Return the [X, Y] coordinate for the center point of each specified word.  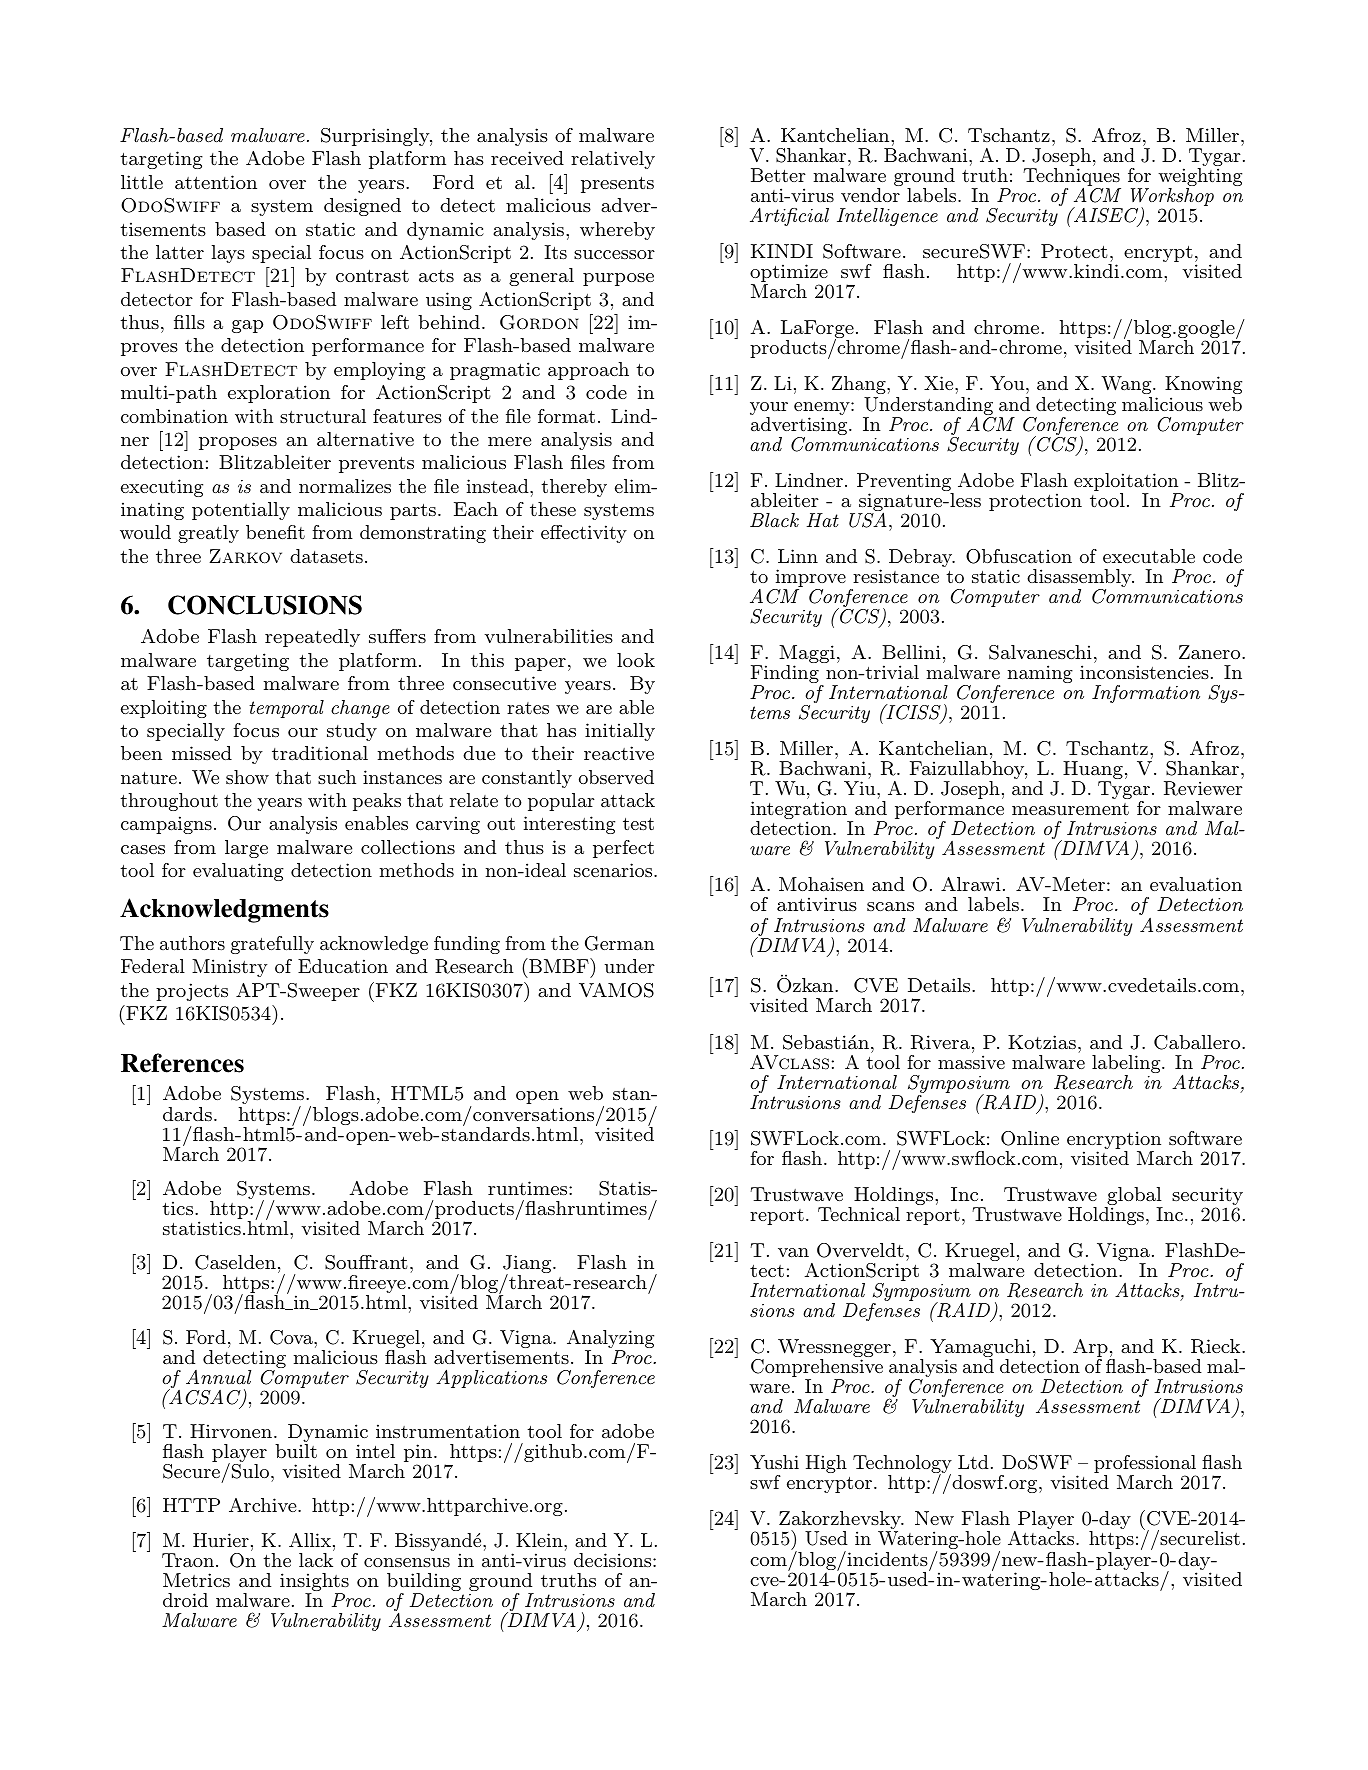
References [182, 1063]
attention [216, 182]
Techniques [1072, 178]
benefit [275, 532]
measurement [1070, 809]
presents [617, 184]
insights [314, 1583]
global [1134, 1197]
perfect [623, 849]
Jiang [528, 1265]
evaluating [238, 872]
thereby [574, 488]
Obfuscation [1019, 556]
